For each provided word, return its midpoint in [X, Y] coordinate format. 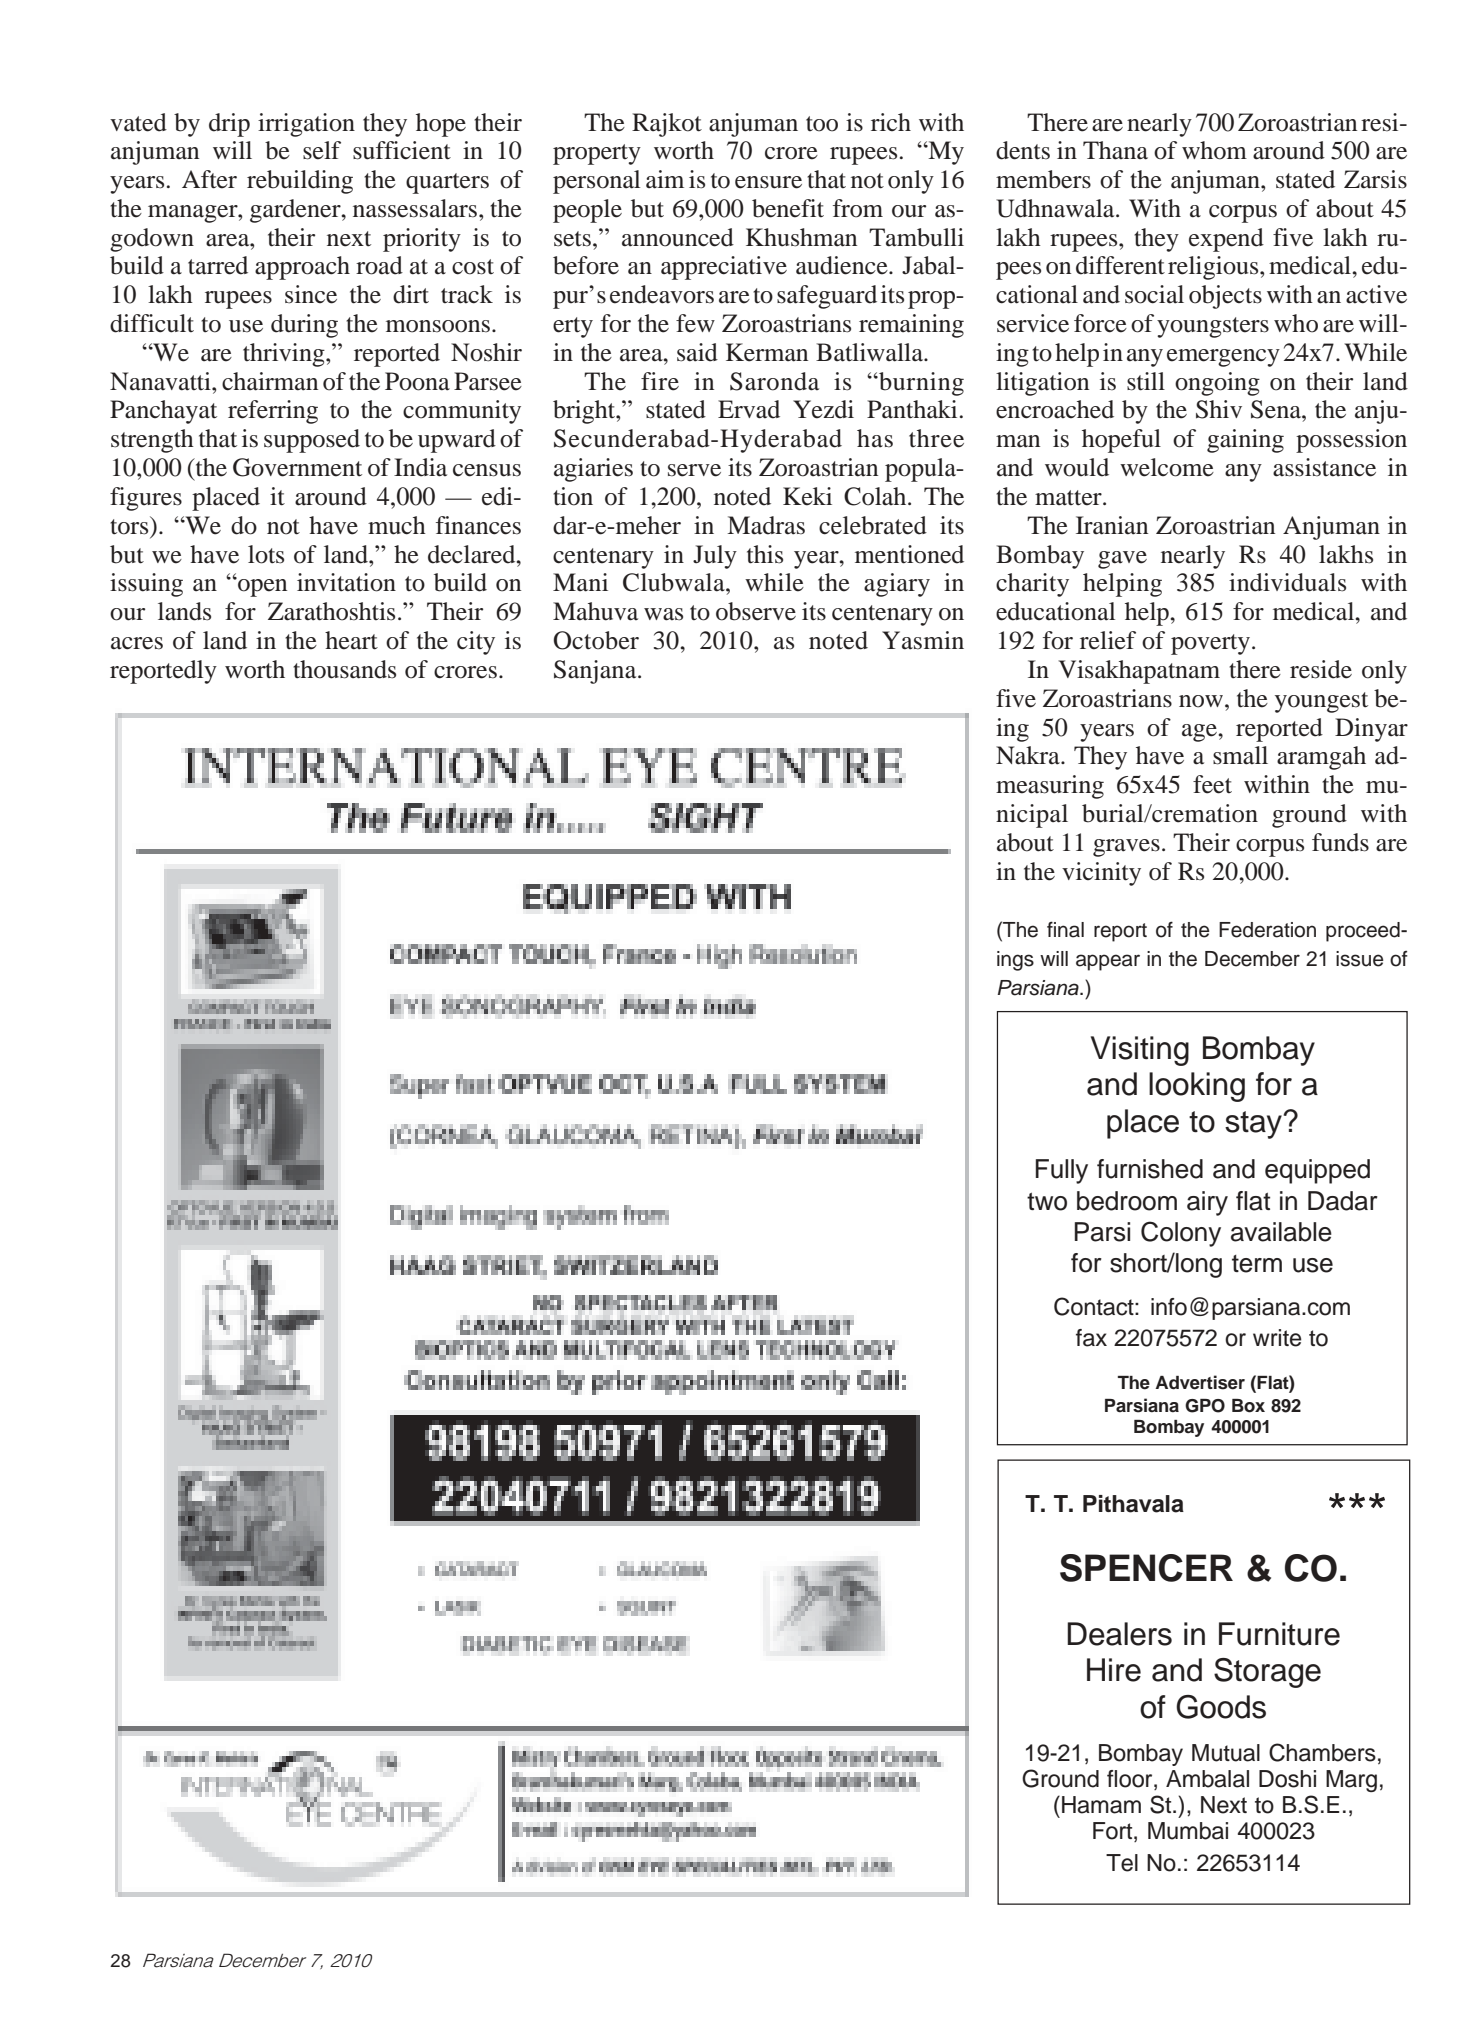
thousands [344, 669]
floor [1131, 1779]
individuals [1287, 582]
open [261, 587]
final [1065, 929]
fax [1091, 1338]
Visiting [1140, 1051]
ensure [768, 182]
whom [1214, 150]
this [765, 554]
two [1047, 1202]
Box [1248, 1406]
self [322, 150]
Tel [1122, 1863]
